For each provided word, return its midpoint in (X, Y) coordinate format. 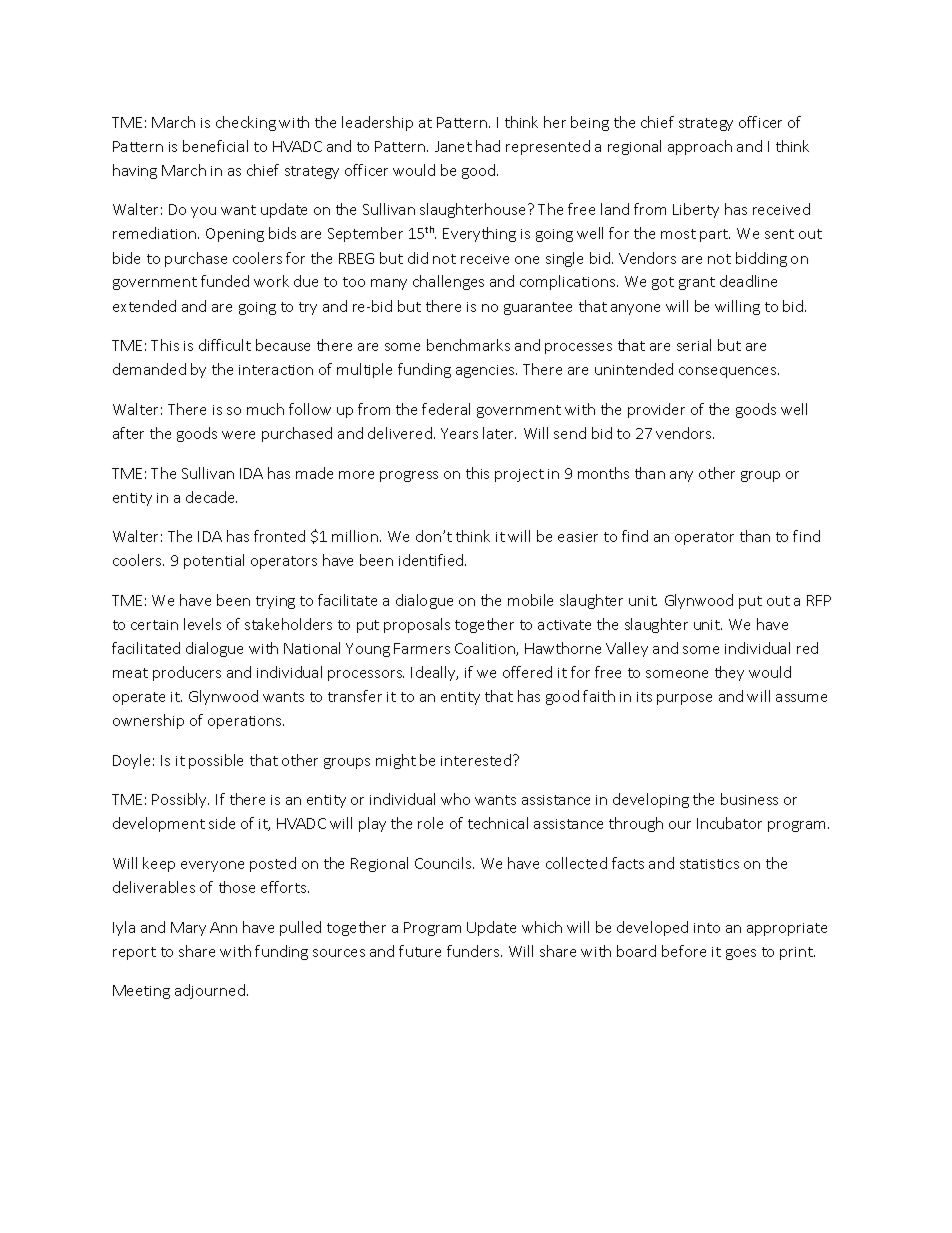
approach (700, 147)
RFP (819, 600)
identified (432, 560)
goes (741, 954)
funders (474, 951)
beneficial (215, 146)
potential (214, 561)
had (488, 146)
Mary (188, 929)
